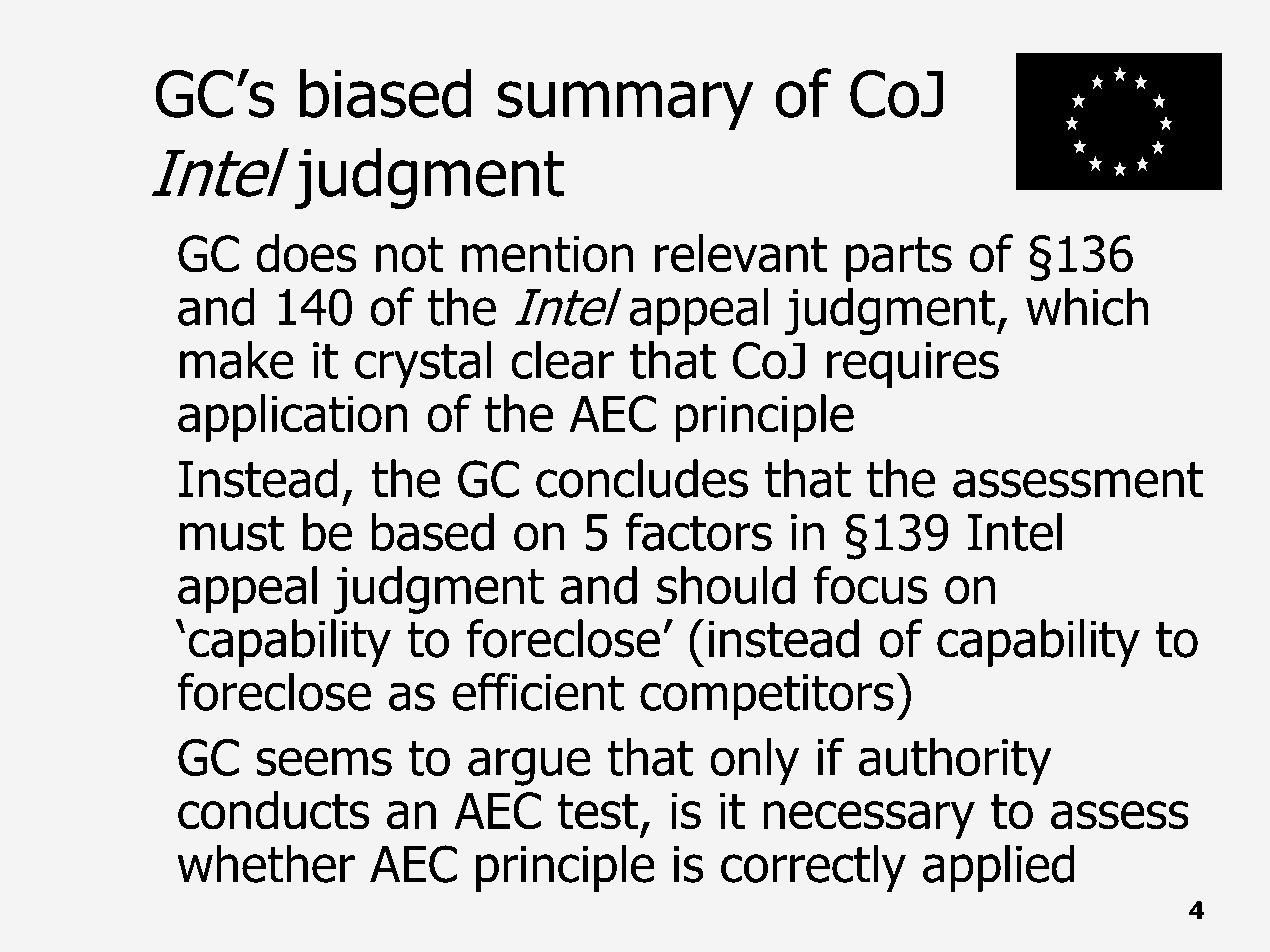 This image has height=952, width=1270. Describe the element at coordinates (642, 478) in the image. I see `concludes` at that location.
